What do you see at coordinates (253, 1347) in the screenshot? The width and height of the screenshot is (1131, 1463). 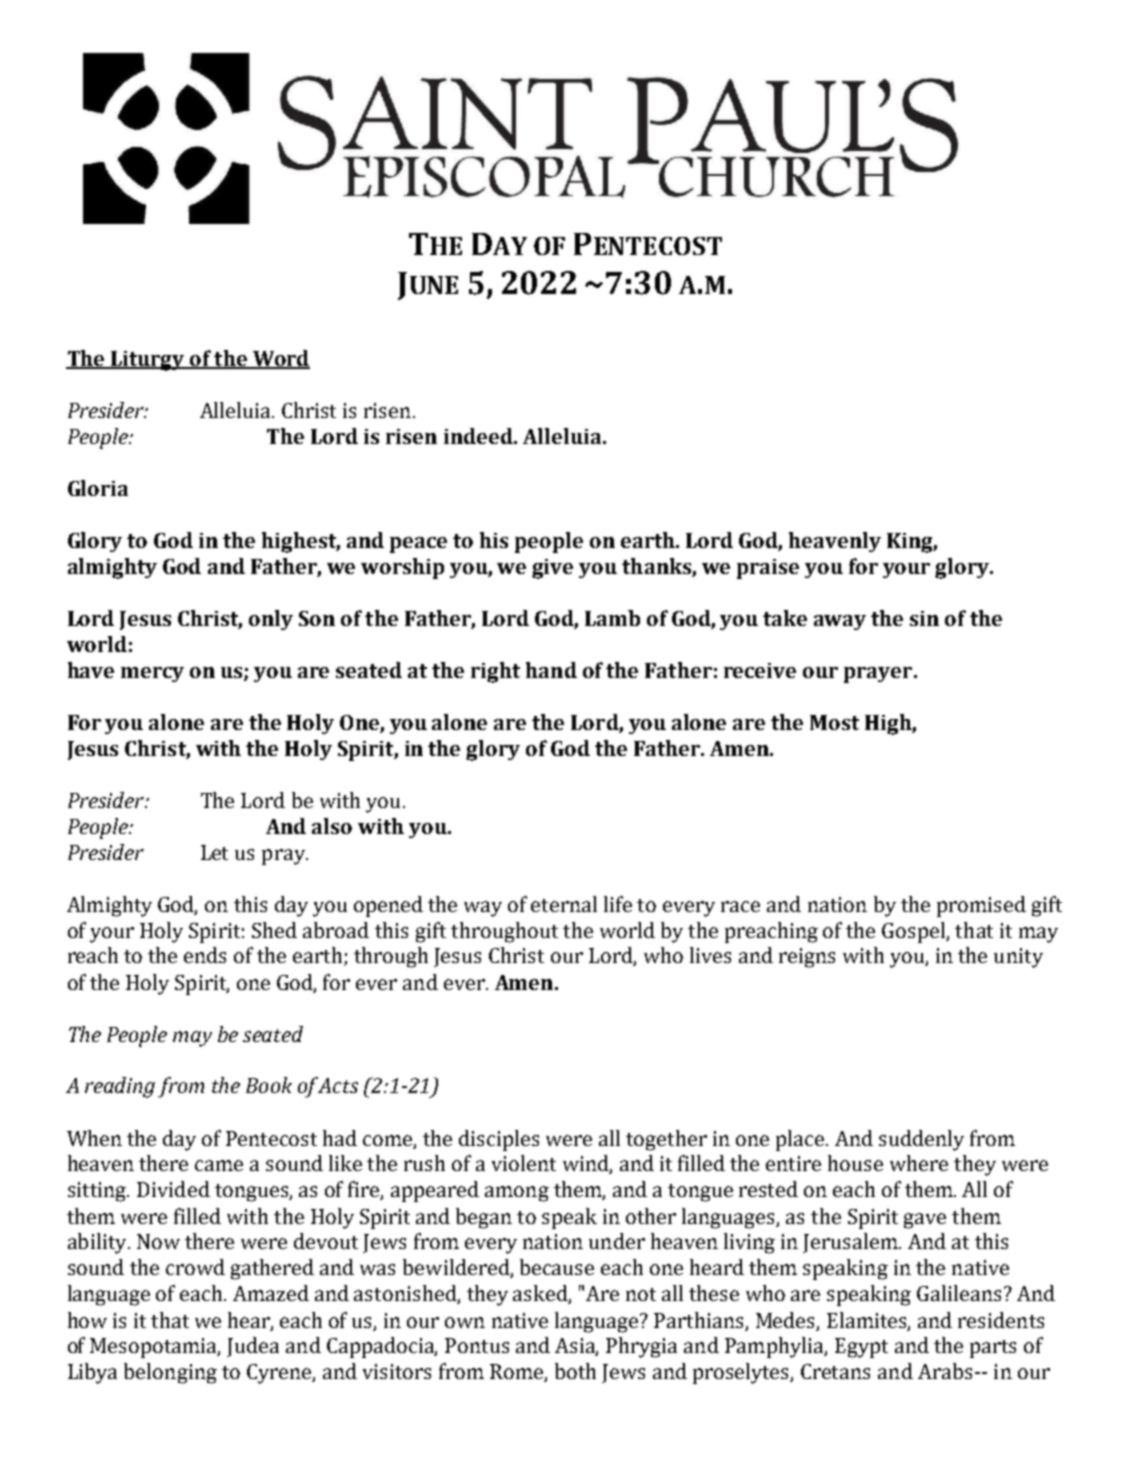 I see `Judea` at bounding box center [253, 1347].
